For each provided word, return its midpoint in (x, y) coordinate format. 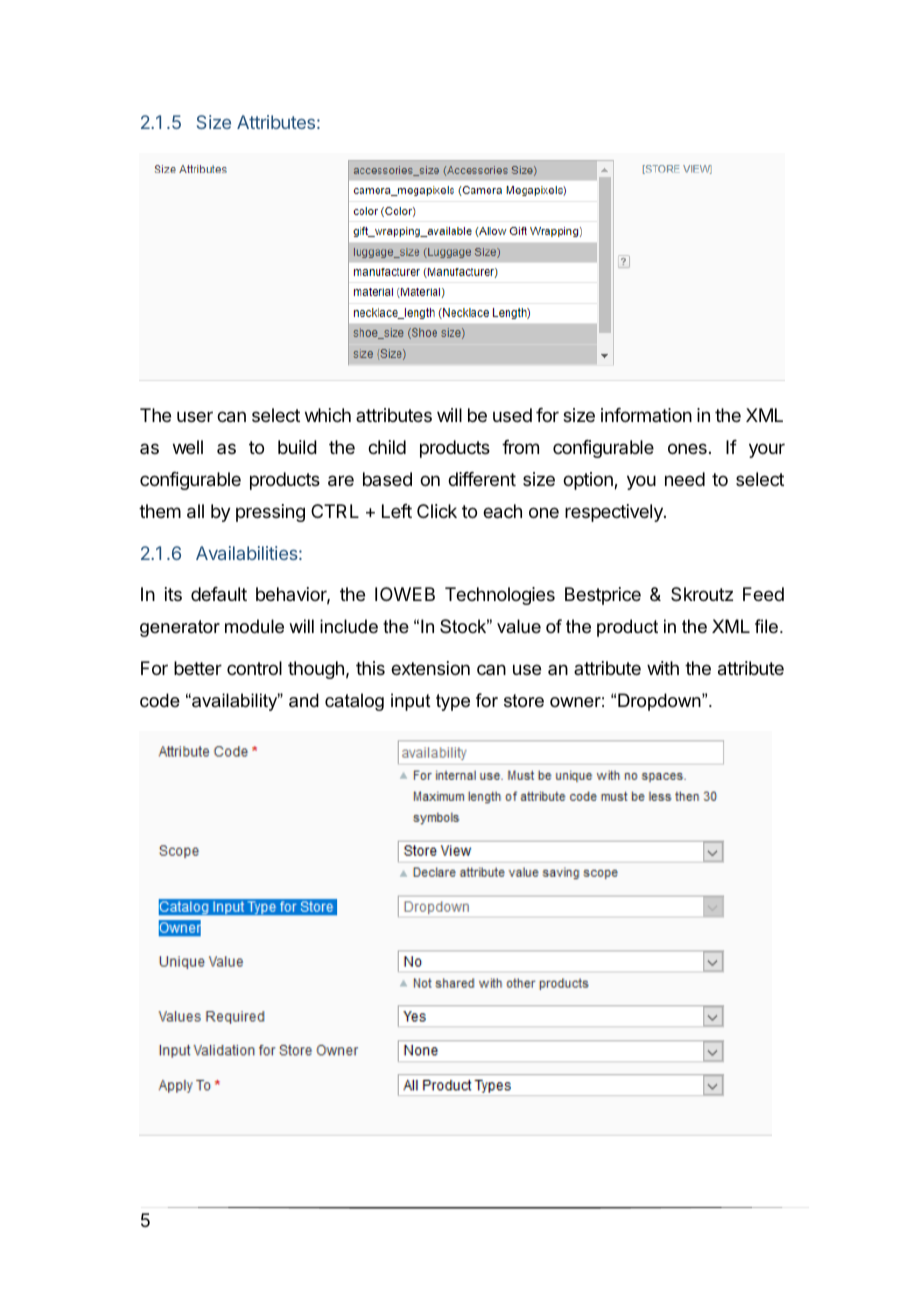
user (195, 416)
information (646, 415)
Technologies (500, 596)
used (512, 415)
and (304, 700)
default (219, 594)
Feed (763, 594)
